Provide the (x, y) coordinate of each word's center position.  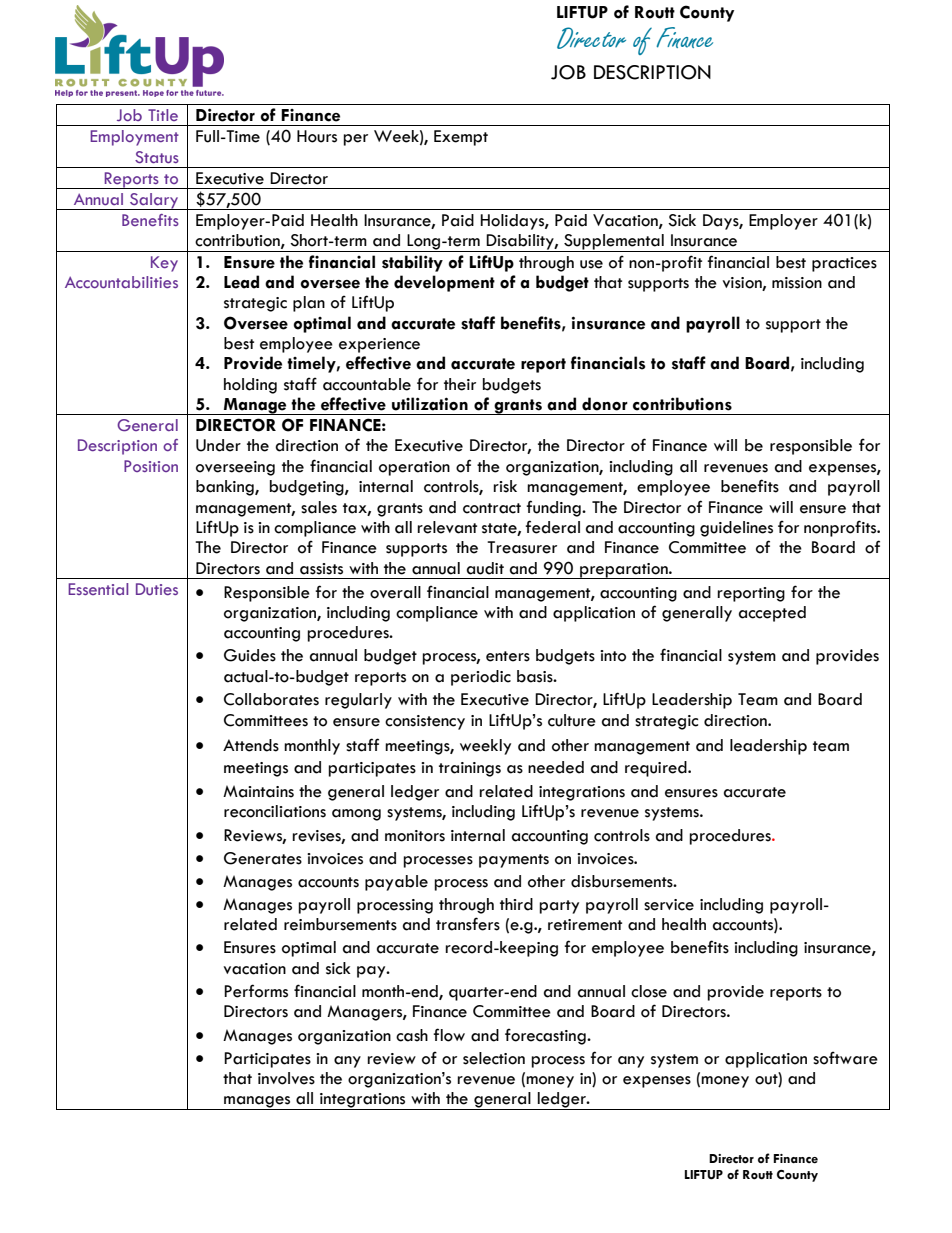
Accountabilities (121, 282)
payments (514, 861)
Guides (250, 655)
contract (492, 508)
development (444, 283)
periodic (481, 678)
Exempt (461, 138)
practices (844, 264)
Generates (263, 858)
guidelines (736, 529)
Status (157, 157)
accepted (772, 614)
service (669, 905)
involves (286, 1078)
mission (797, 283)
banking (226, 488)
